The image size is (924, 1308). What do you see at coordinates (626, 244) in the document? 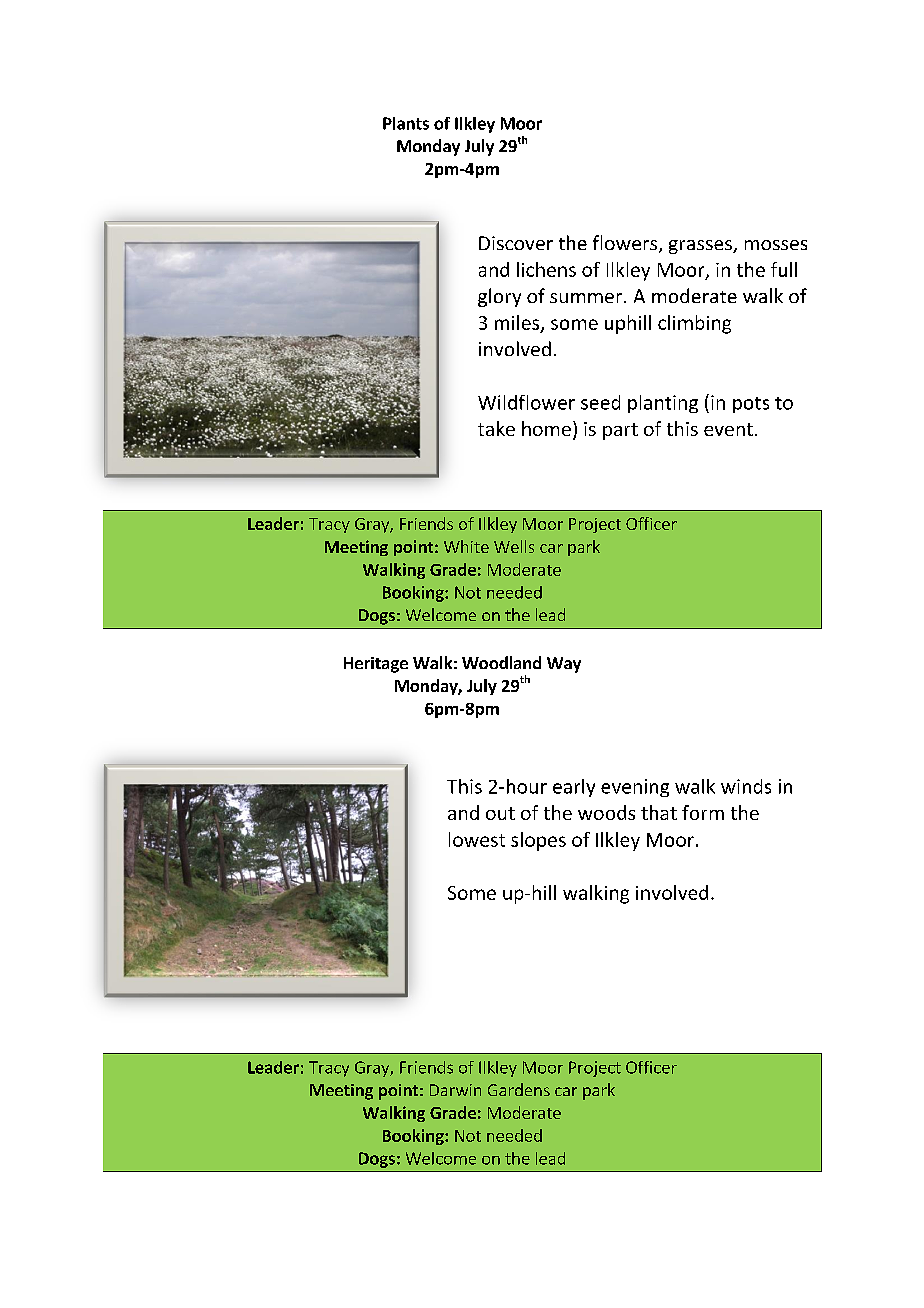
I see `flowers` at bounding box center [626, 244].
